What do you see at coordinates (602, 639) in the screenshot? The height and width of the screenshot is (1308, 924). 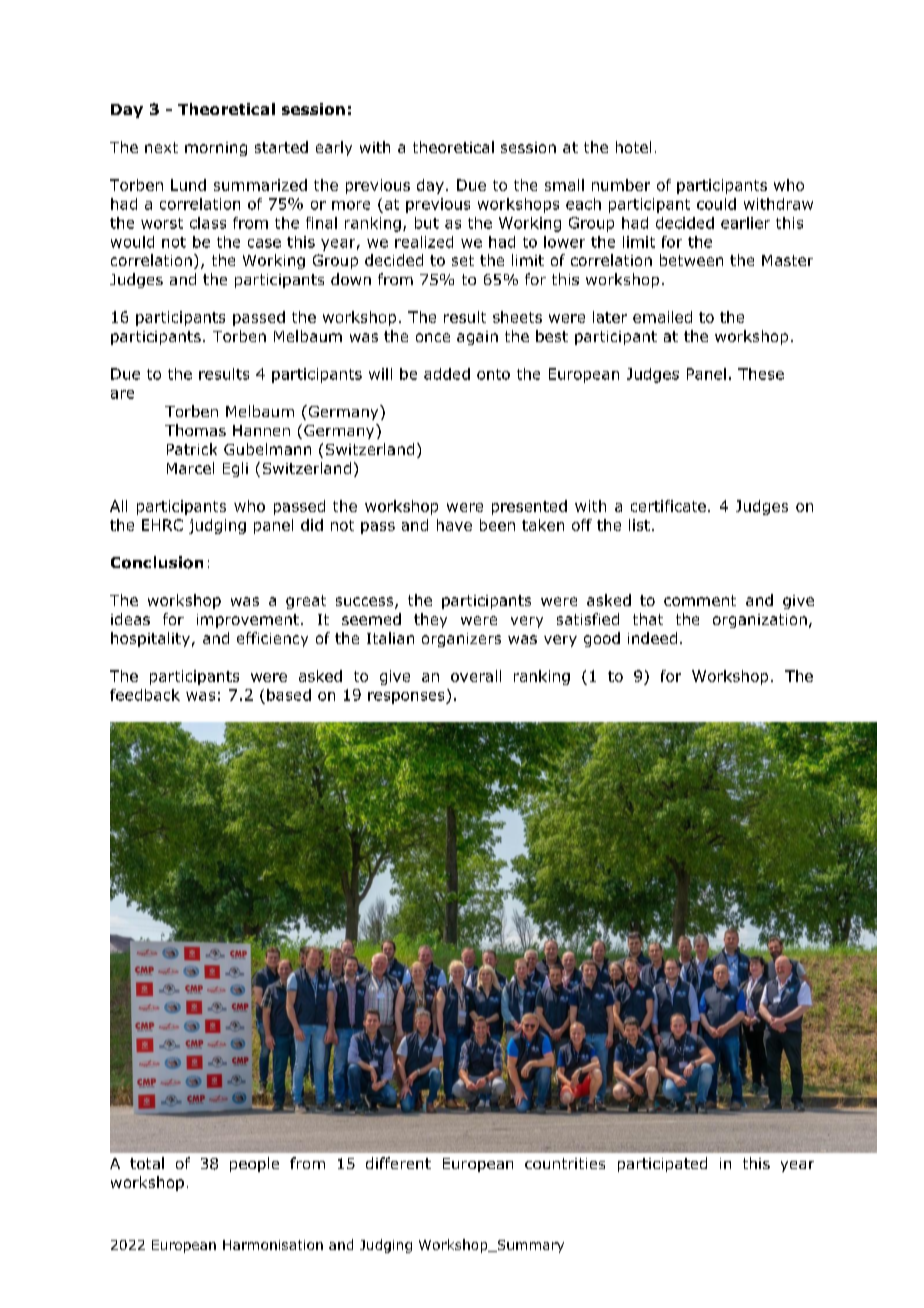 I see `good` at bounding box center [602, 639].
